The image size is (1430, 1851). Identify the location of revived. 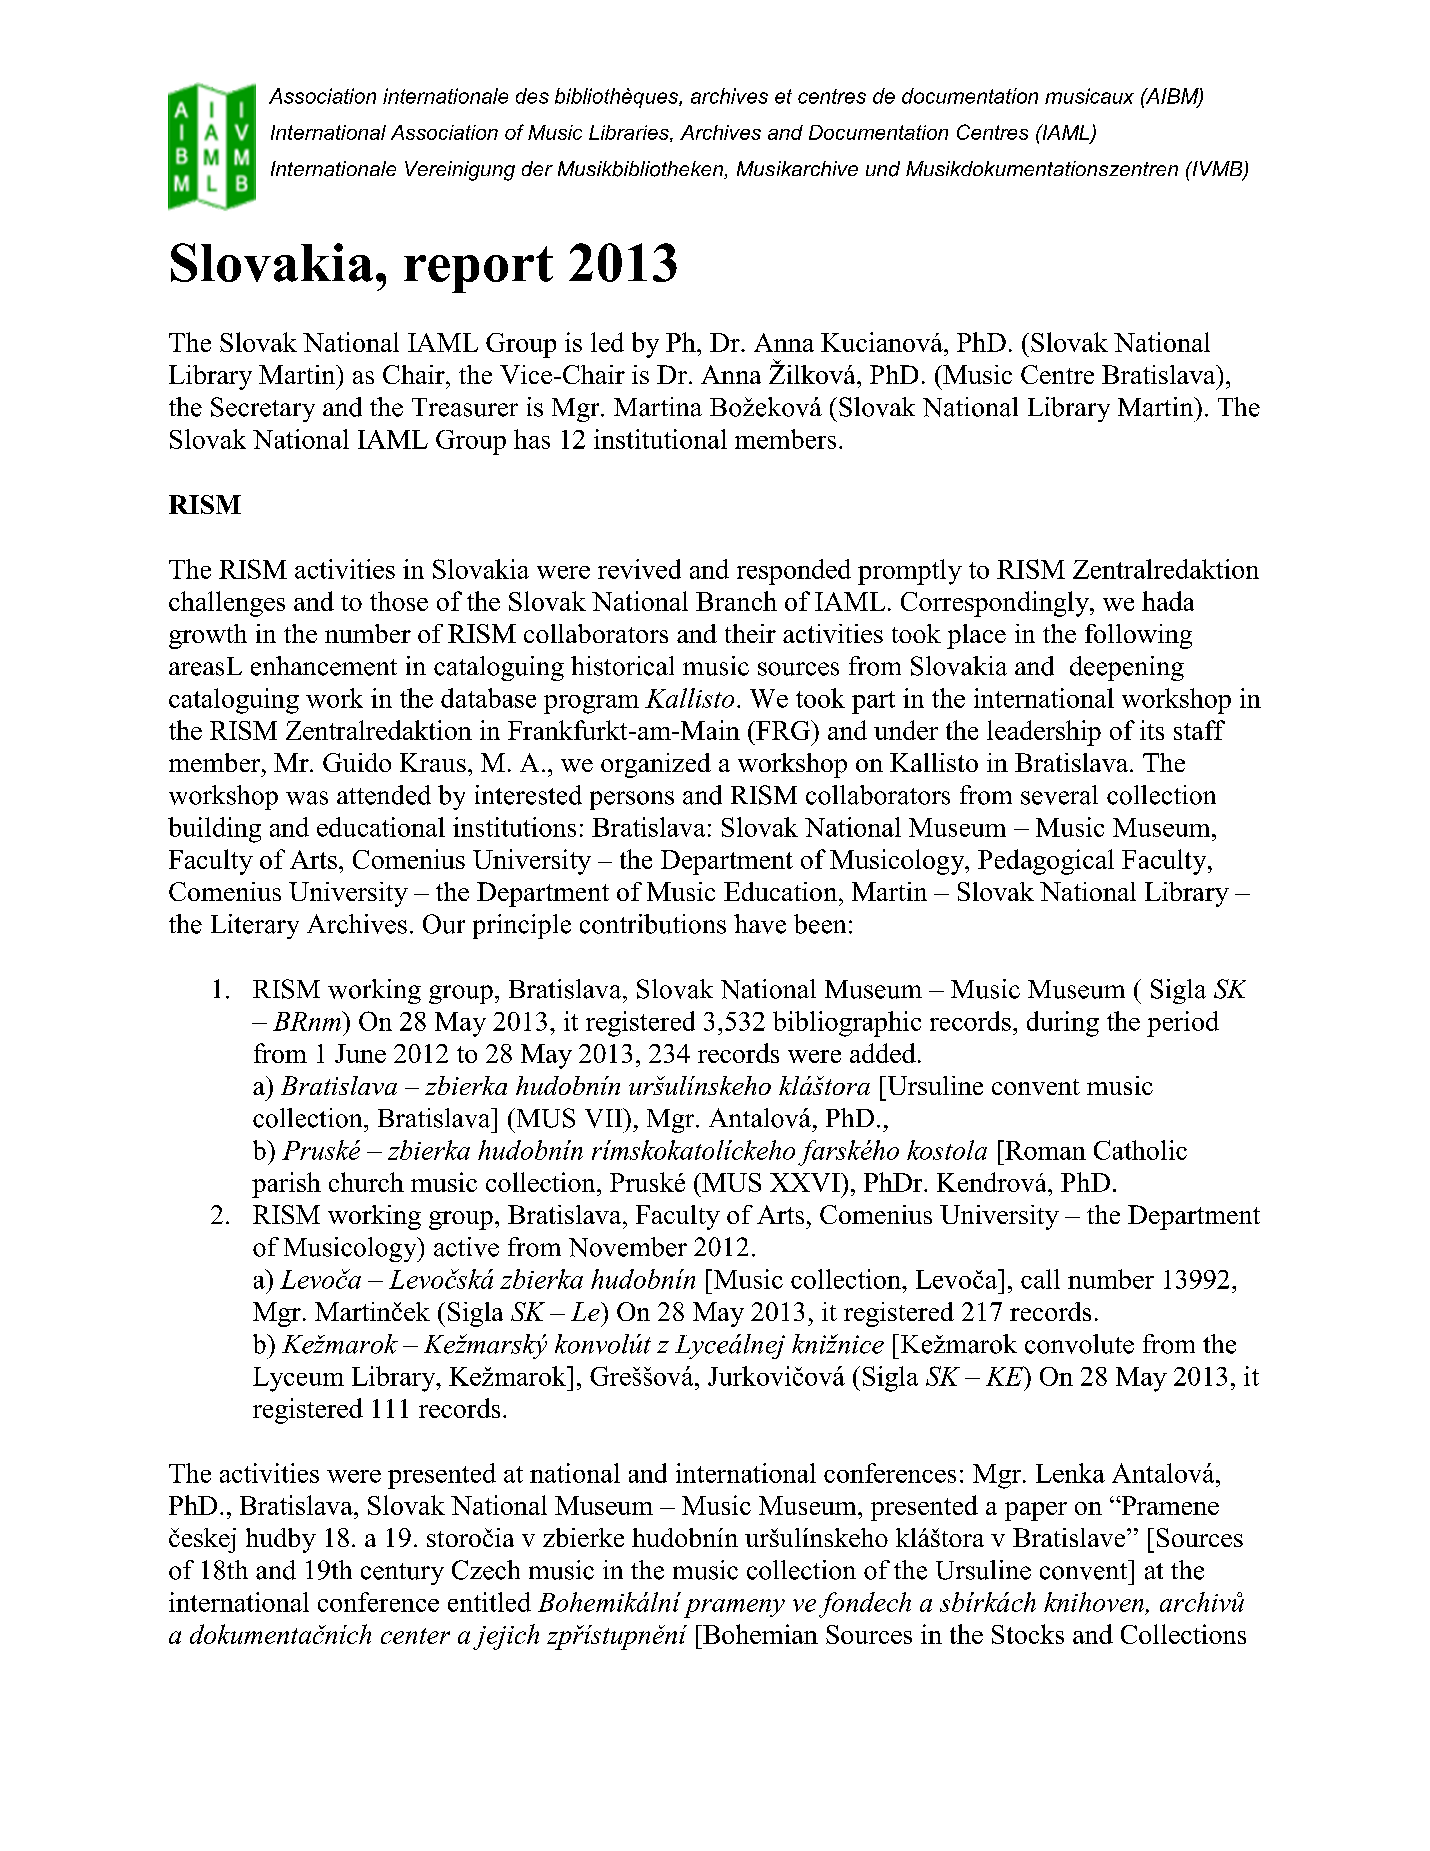
(639, 569).
